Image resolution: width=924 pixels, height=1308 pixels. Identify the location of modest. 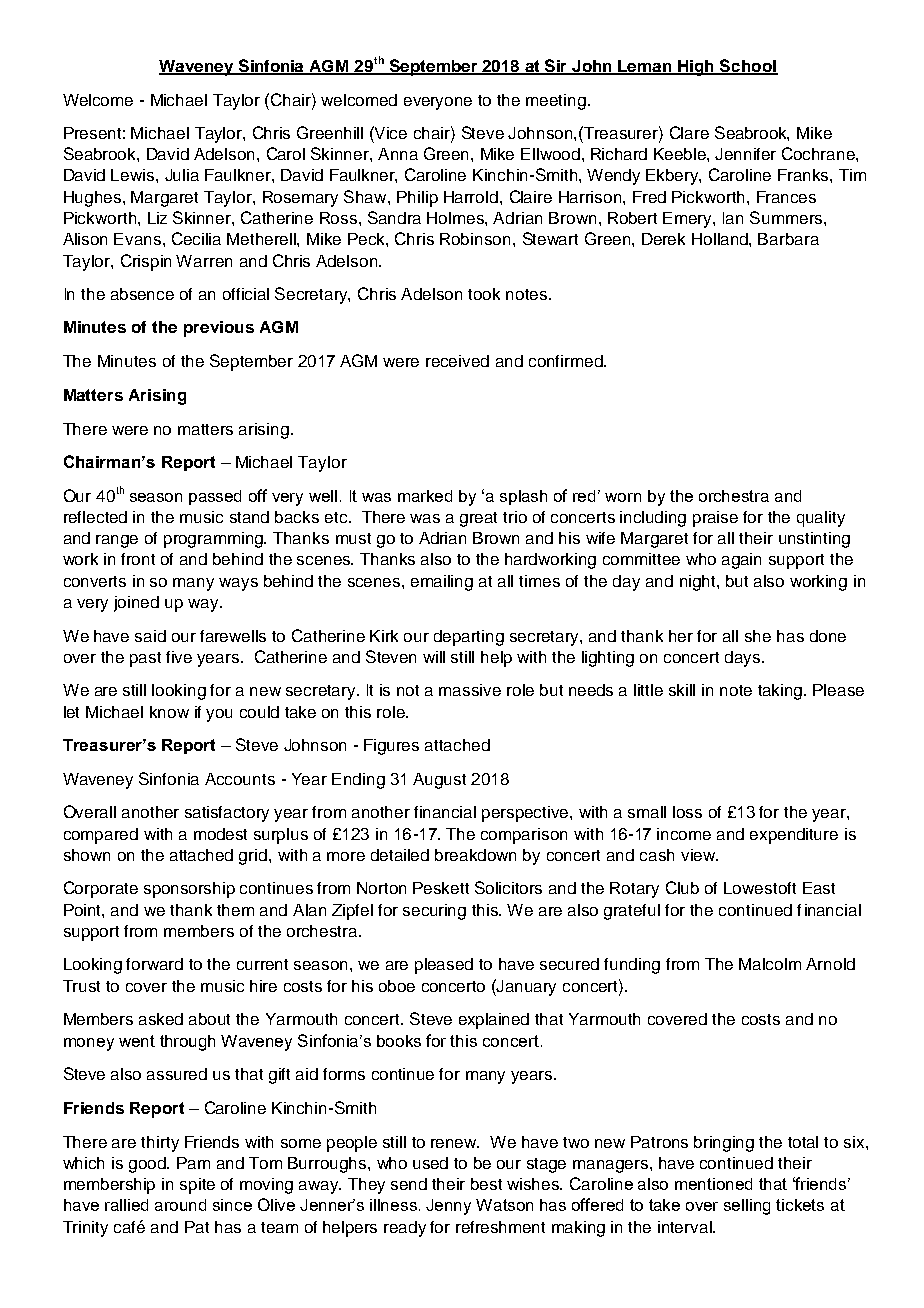
(220, 834).
